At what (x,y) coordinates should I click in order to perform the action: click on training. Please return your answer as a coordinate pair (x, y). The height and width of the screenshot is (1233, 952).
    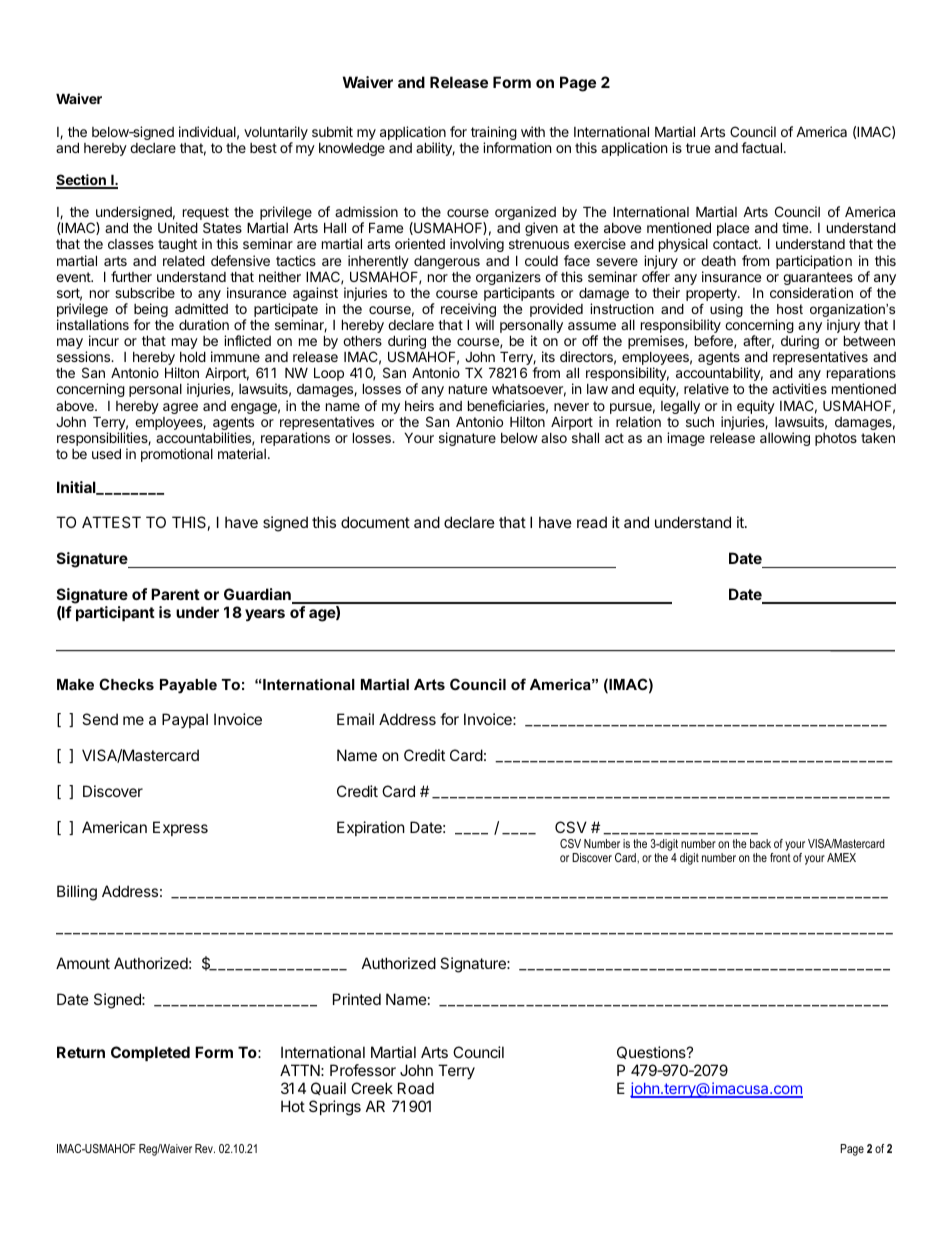
    Looking at the image, I should click on (494, 134).
